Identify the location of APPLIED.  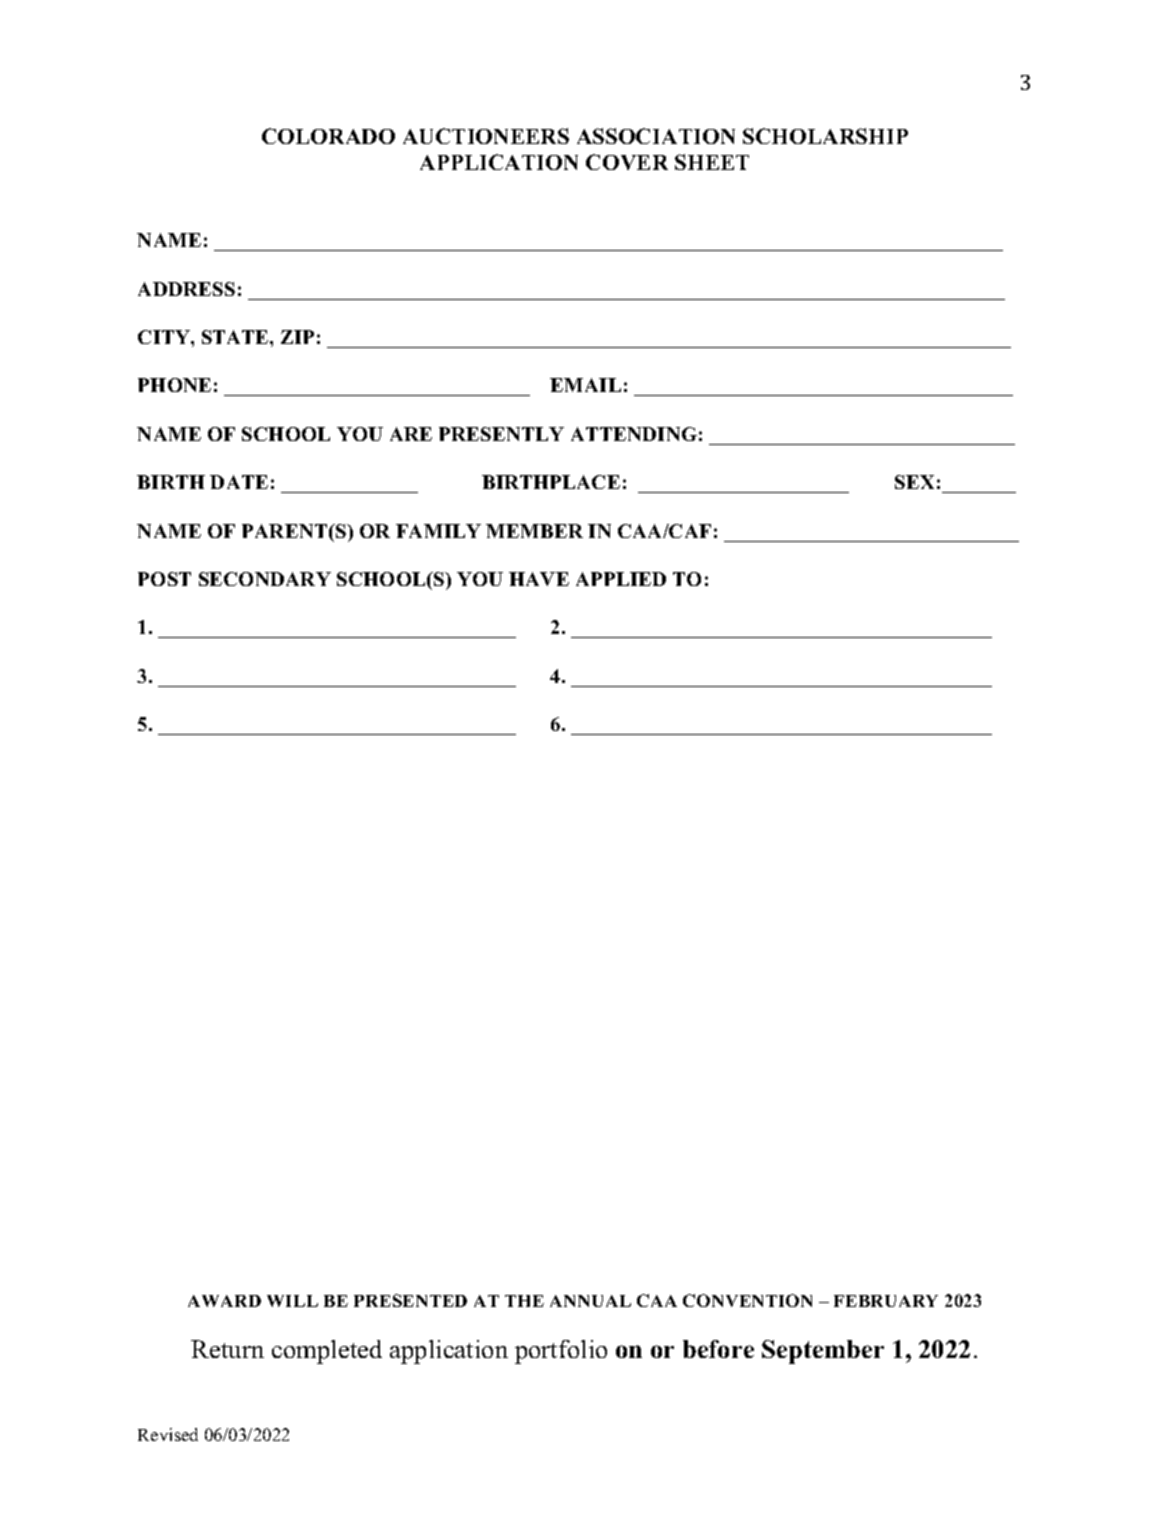
(621, 579).
